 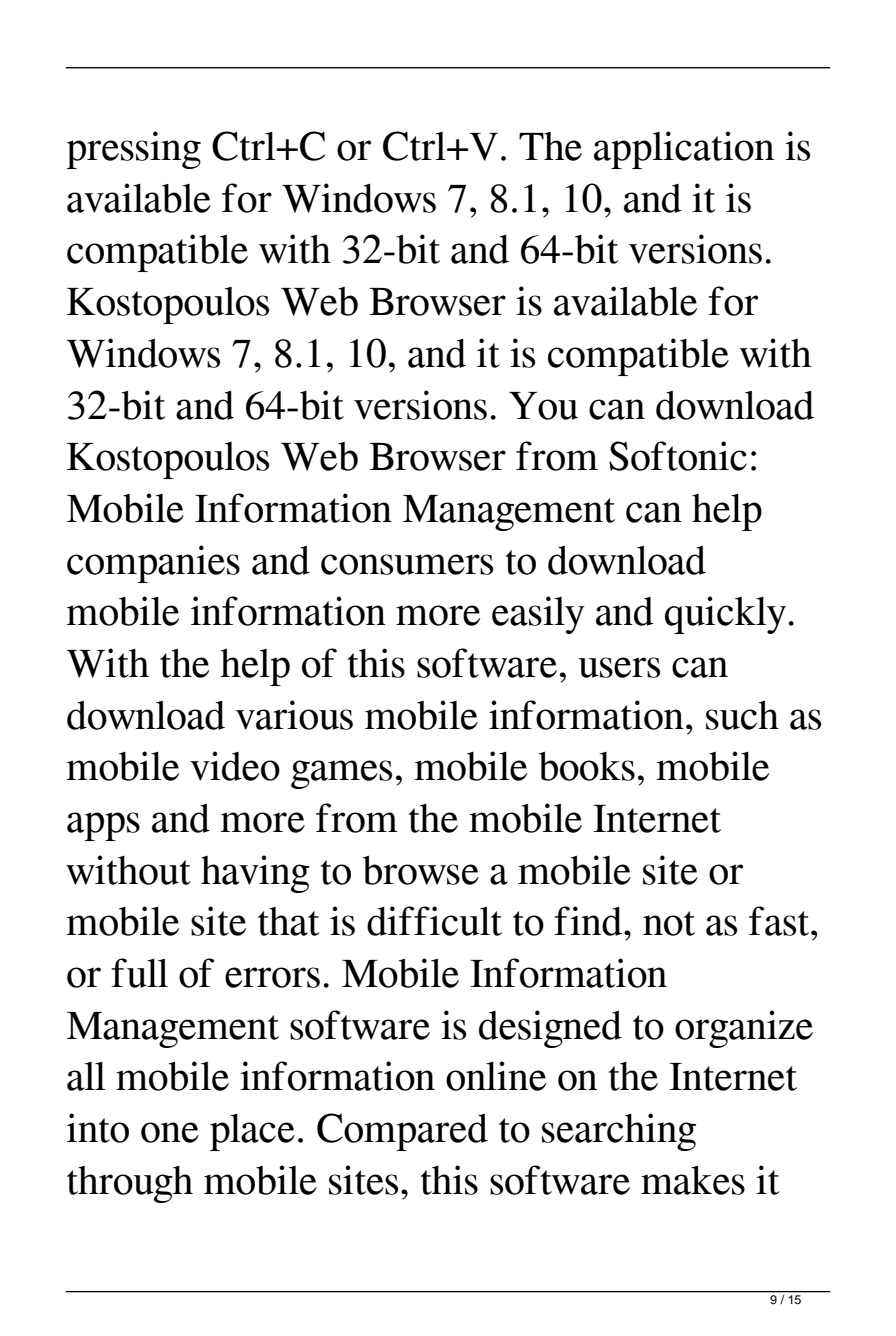 I want to click on Compared, so click(x=402, y=1132).
